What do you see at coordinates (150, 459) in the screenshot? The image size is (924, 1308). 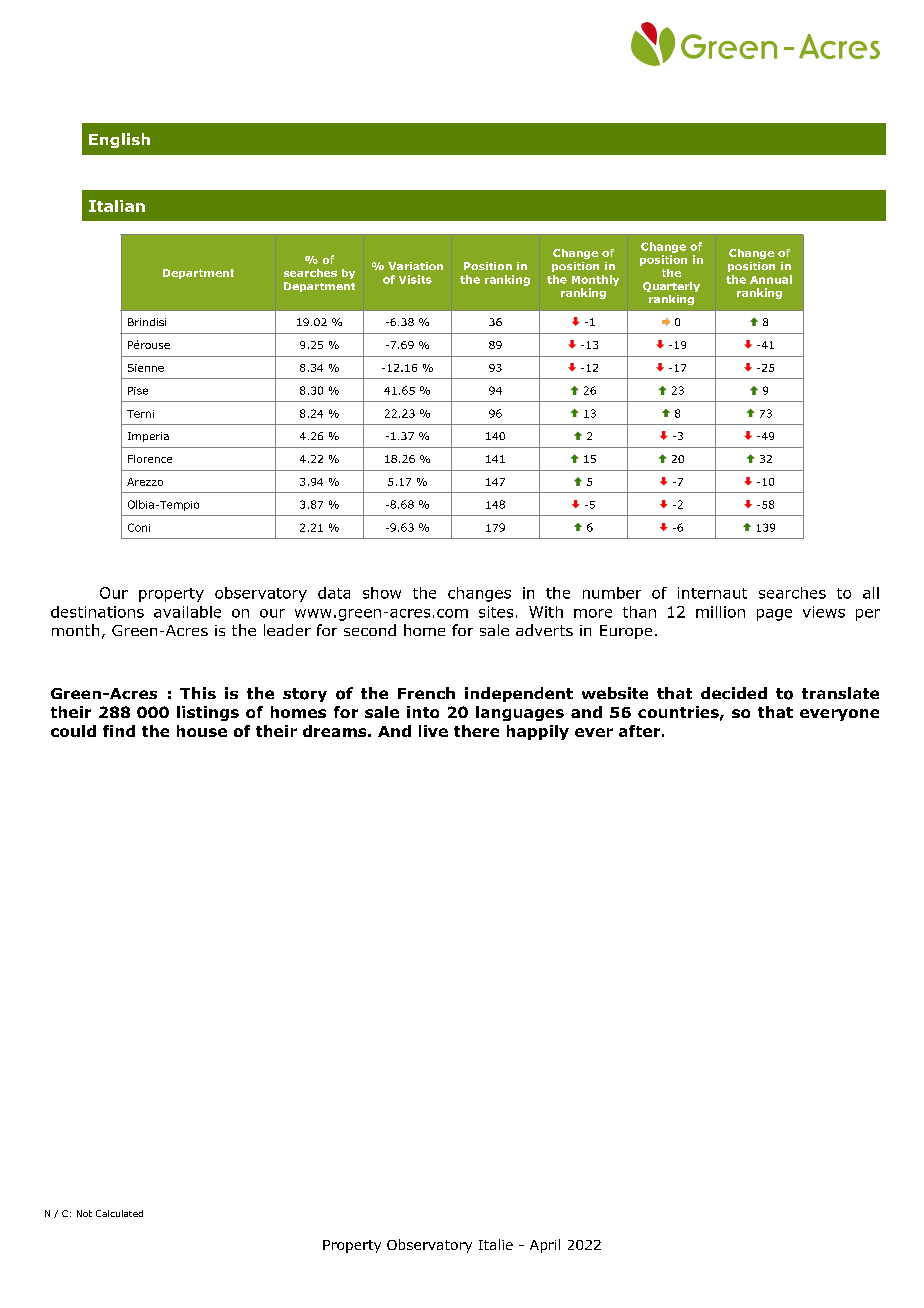 I see `Florence` at bounding box center [150, 459].
